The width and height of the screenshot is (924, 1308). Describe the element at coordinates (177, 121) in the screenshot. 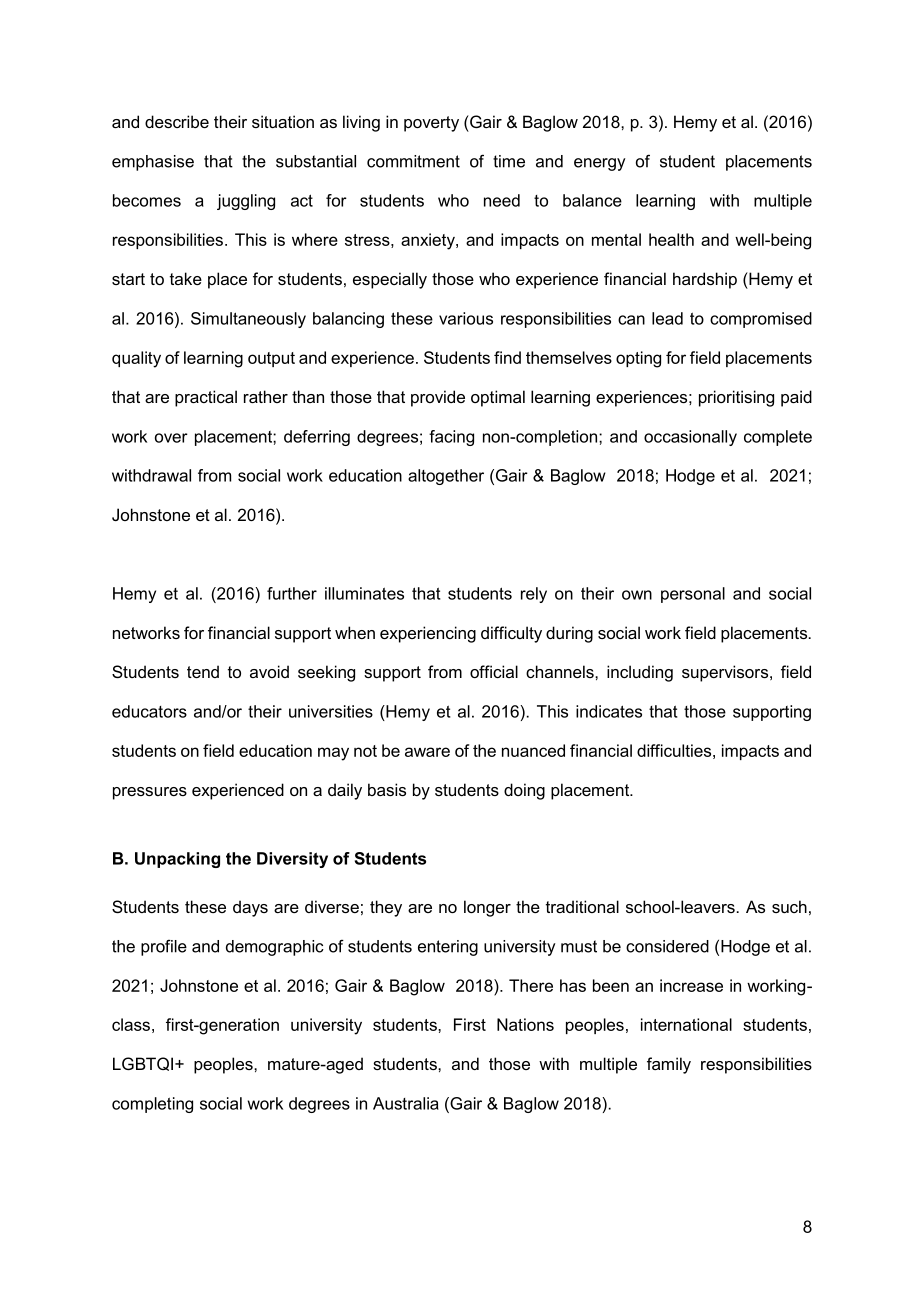

I see `describe` at that location.
